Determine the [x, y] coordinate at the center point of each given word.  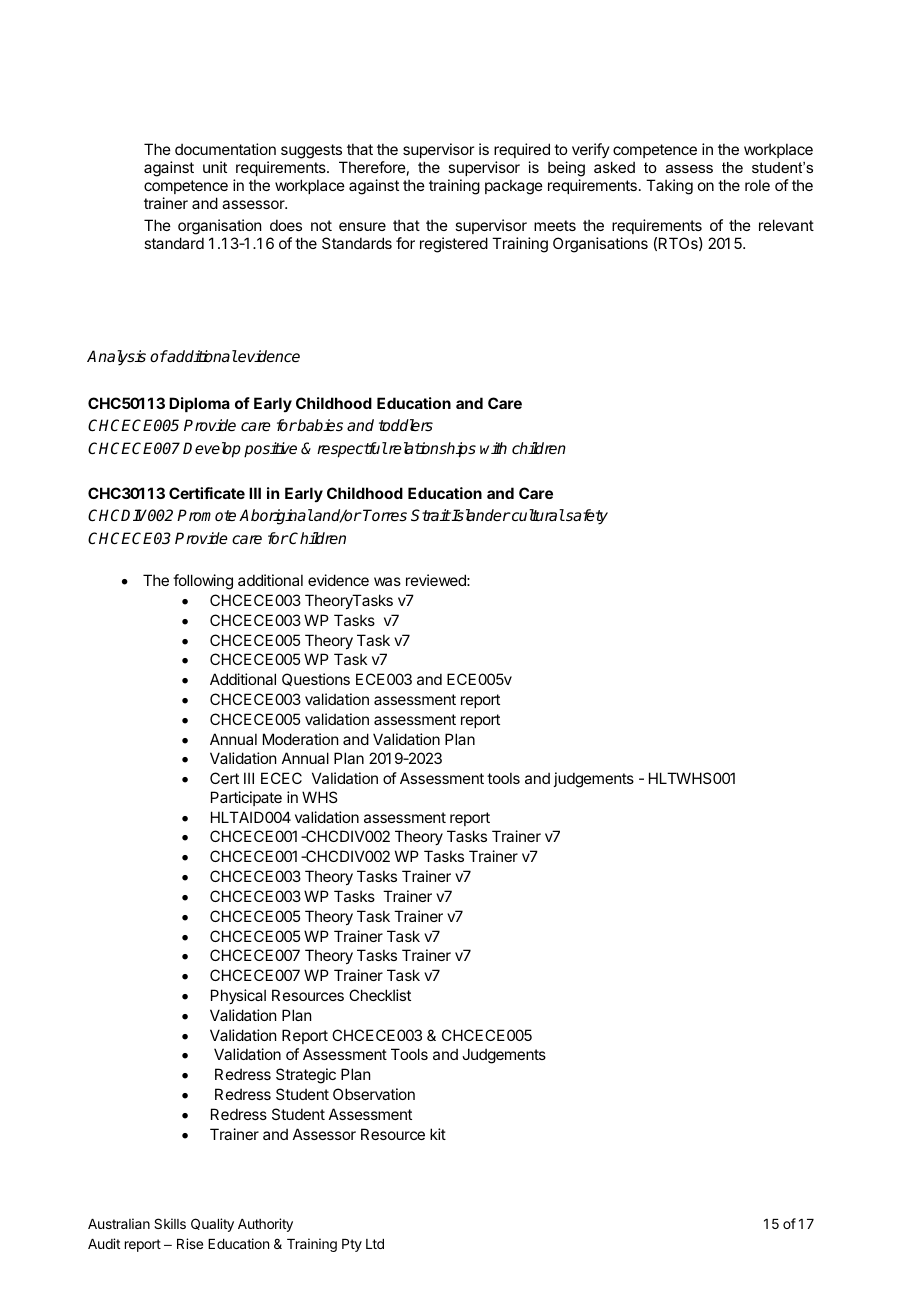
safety [586, 517]
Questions [316, 679]
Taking [669, 187]
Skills [170, 1223]
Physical [238, 996]
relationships [431, 450]
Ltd [375, 1244]
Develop [212, 450]
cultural [537, 515]
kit [438, 1134]
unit [215, 167]
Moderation [300, 739]
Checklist [380, 995]
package [514, 187]
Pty [352, 1245]
